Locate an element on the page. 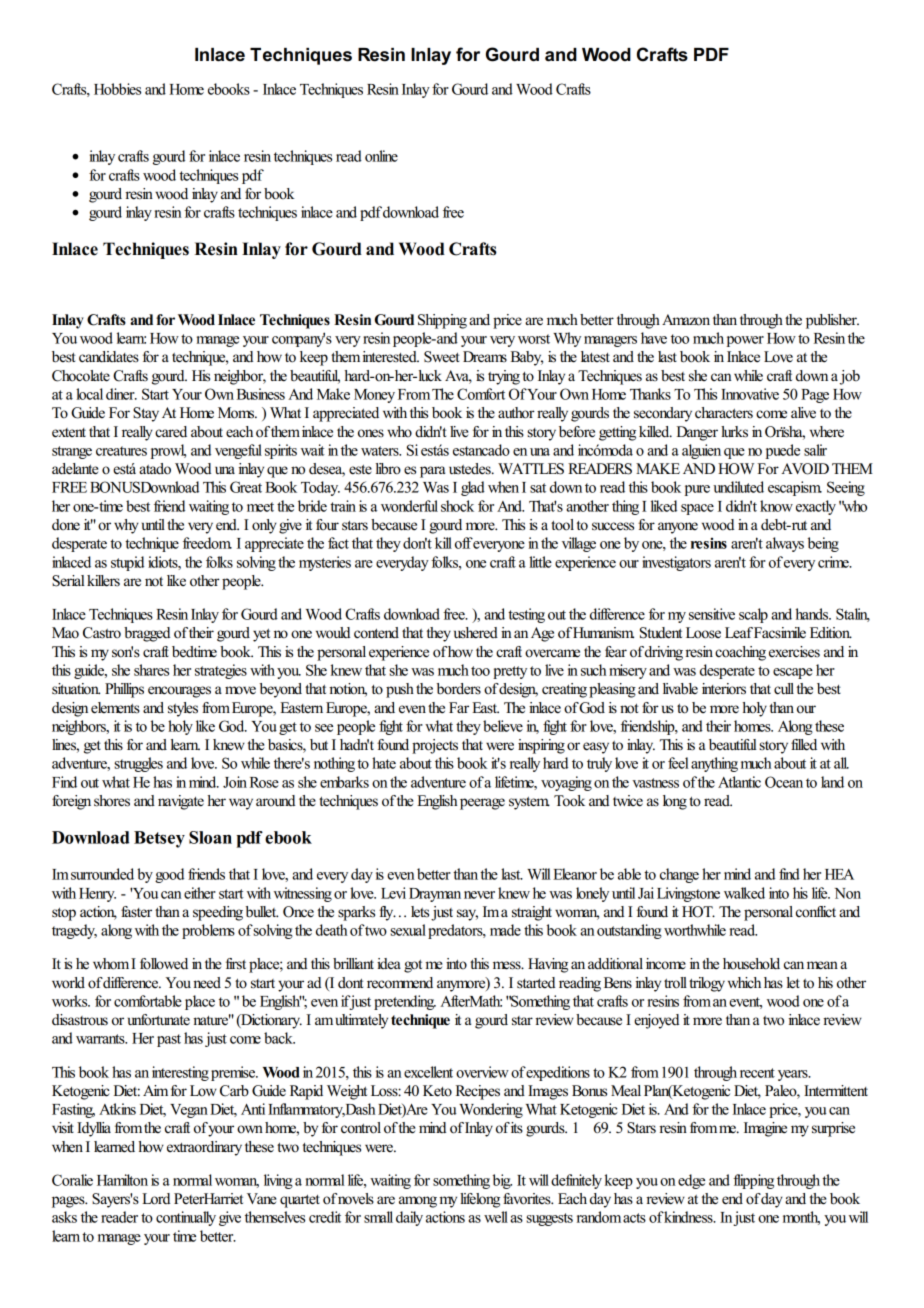  household is located at coordinates (751, 964).
